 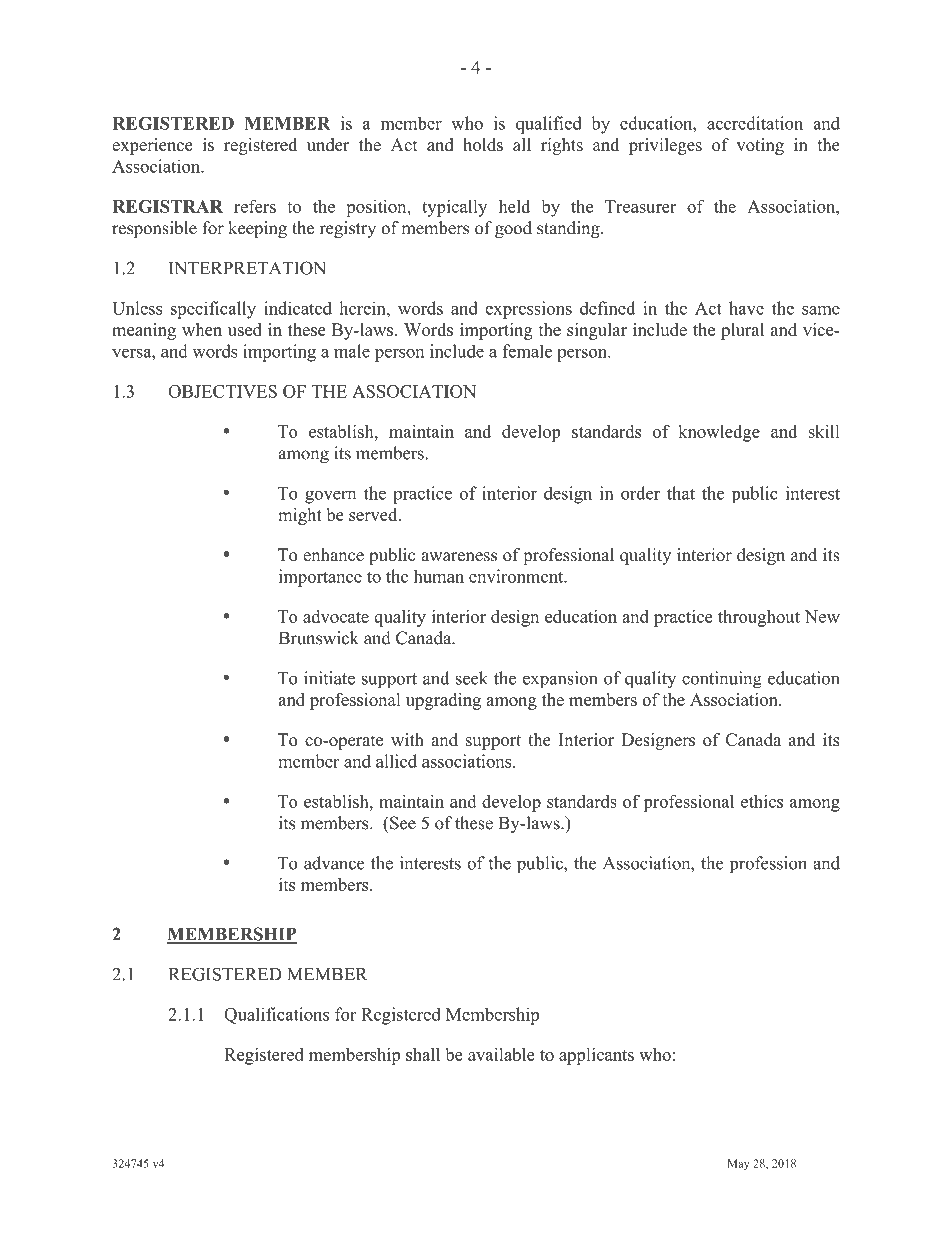 What do you see at coordinates (501, 1054) in the screenshot?
I see `available` at bounding box center [501, 1054].
